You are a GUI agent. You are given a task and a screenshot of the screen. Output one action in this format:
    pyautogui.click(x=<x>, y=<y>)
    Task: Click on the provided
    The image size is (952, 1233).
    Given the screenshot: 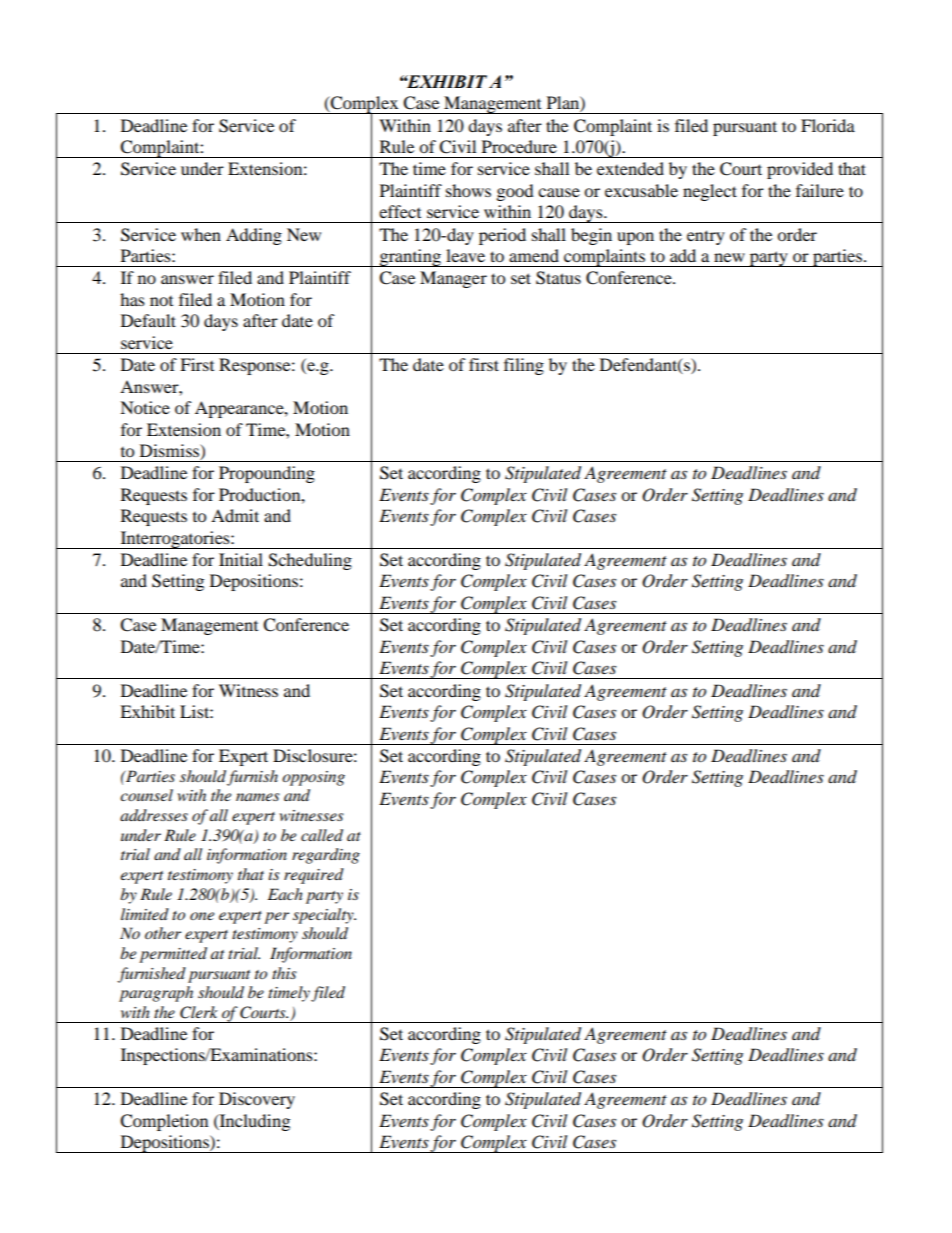 What is the action you would take?
    pyautogui.click(x=800, y=170)
